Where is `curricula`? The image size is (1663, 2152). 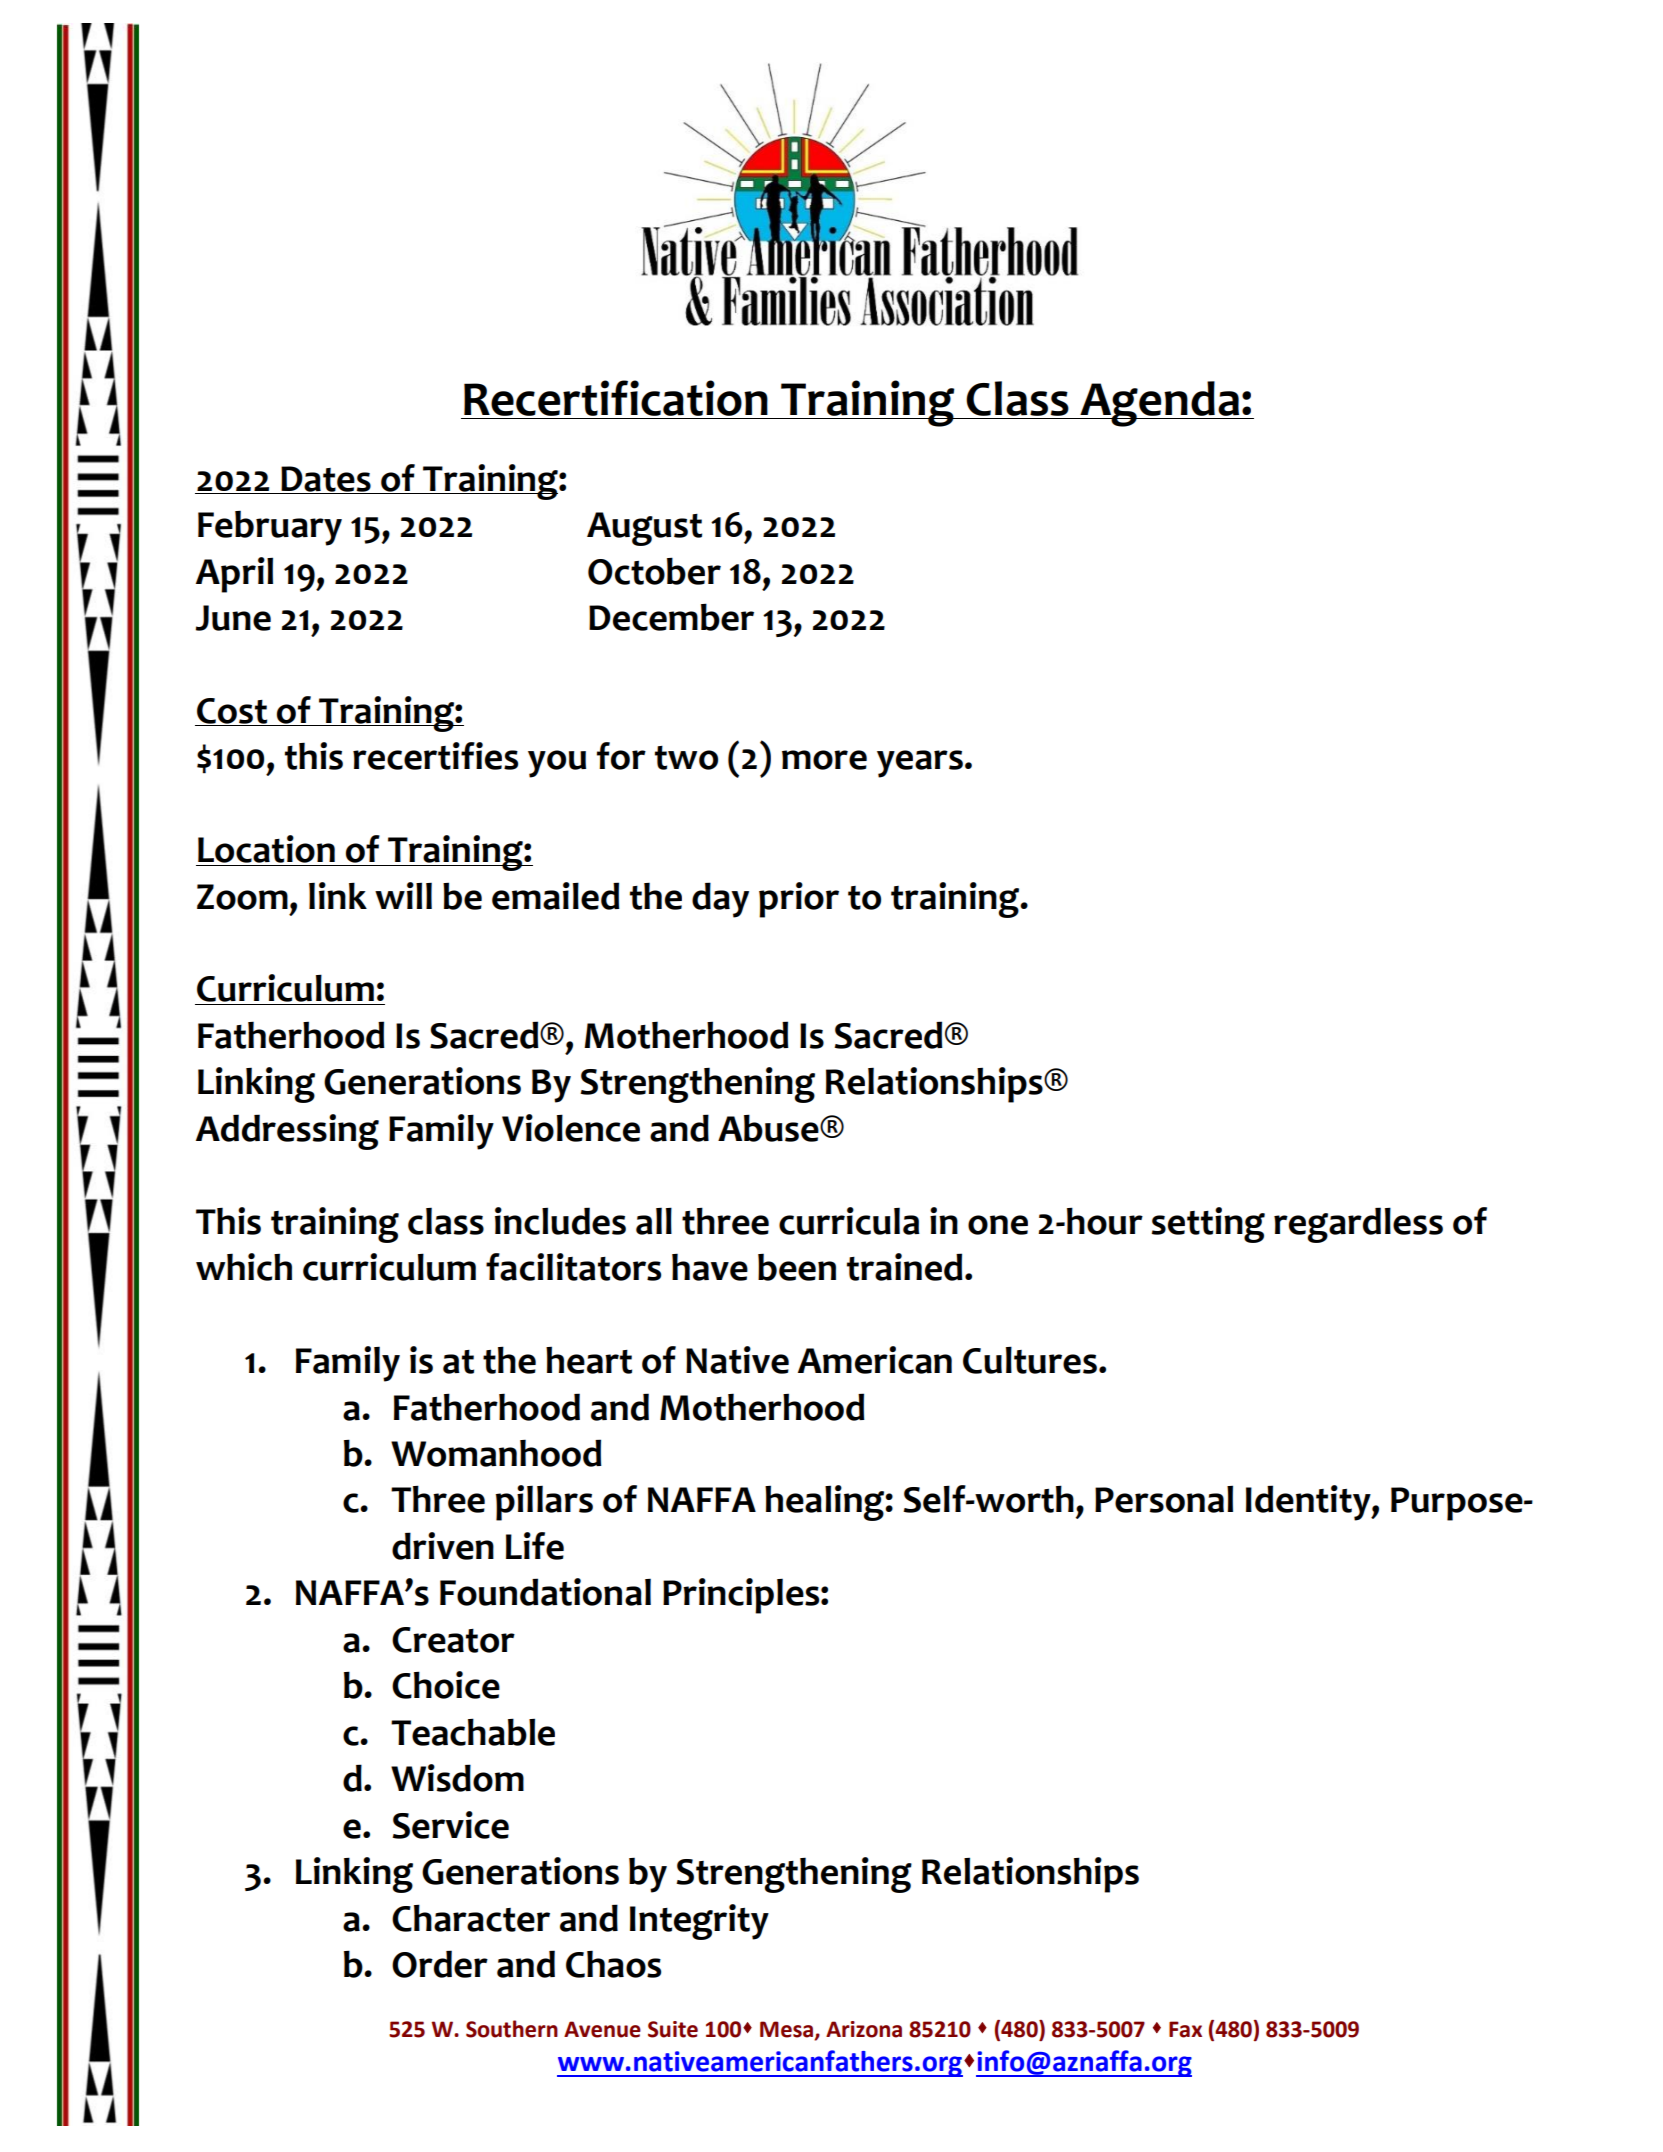 curricula is located at coordinates (849, 1221).
